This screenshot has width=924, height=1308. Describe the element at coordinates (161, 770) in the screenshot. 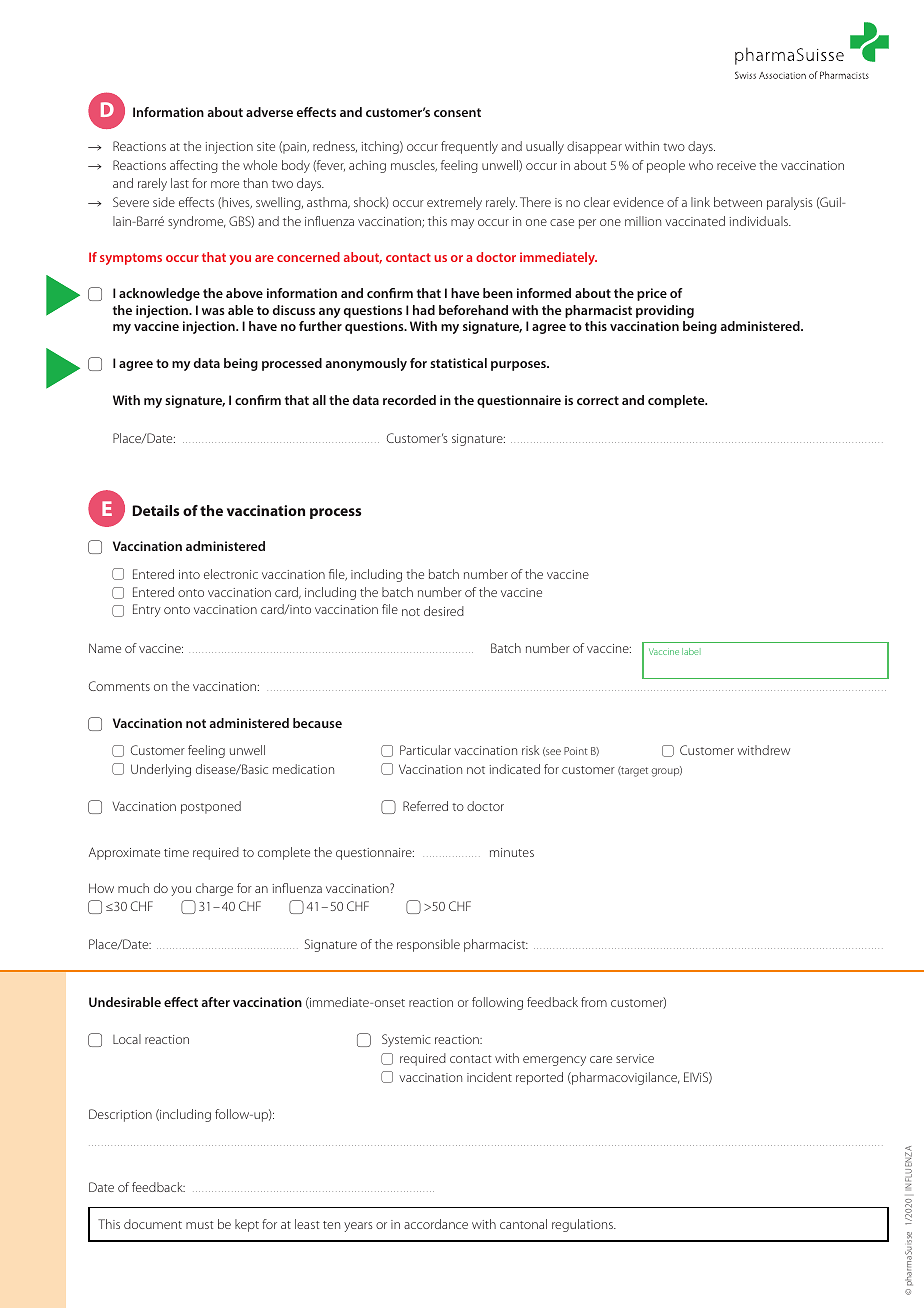

I see `Underlying` at that location.
